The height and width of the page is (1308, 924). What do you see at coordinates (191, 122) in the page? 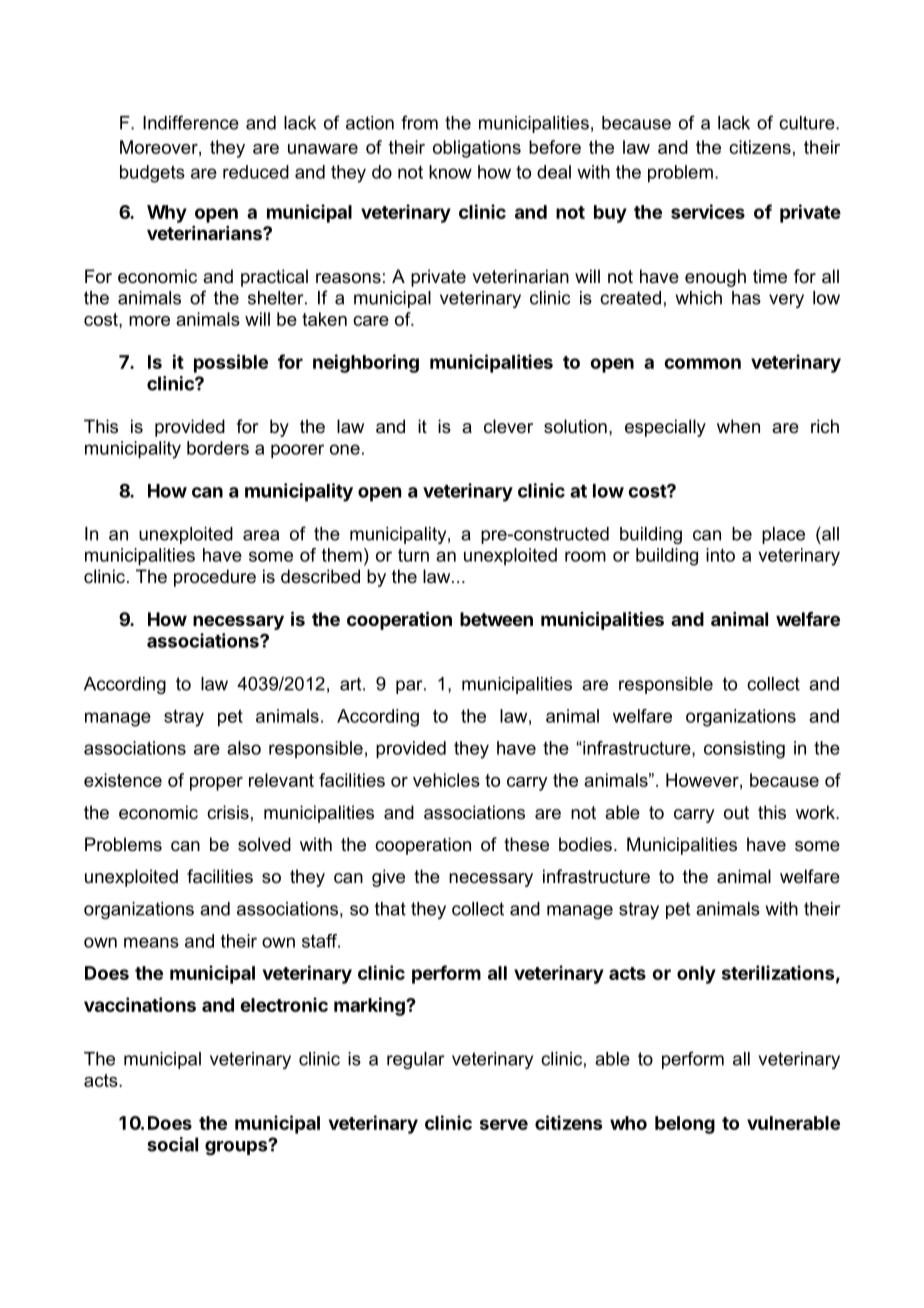
I see `Indifference` at bounding box center [191, 122].
